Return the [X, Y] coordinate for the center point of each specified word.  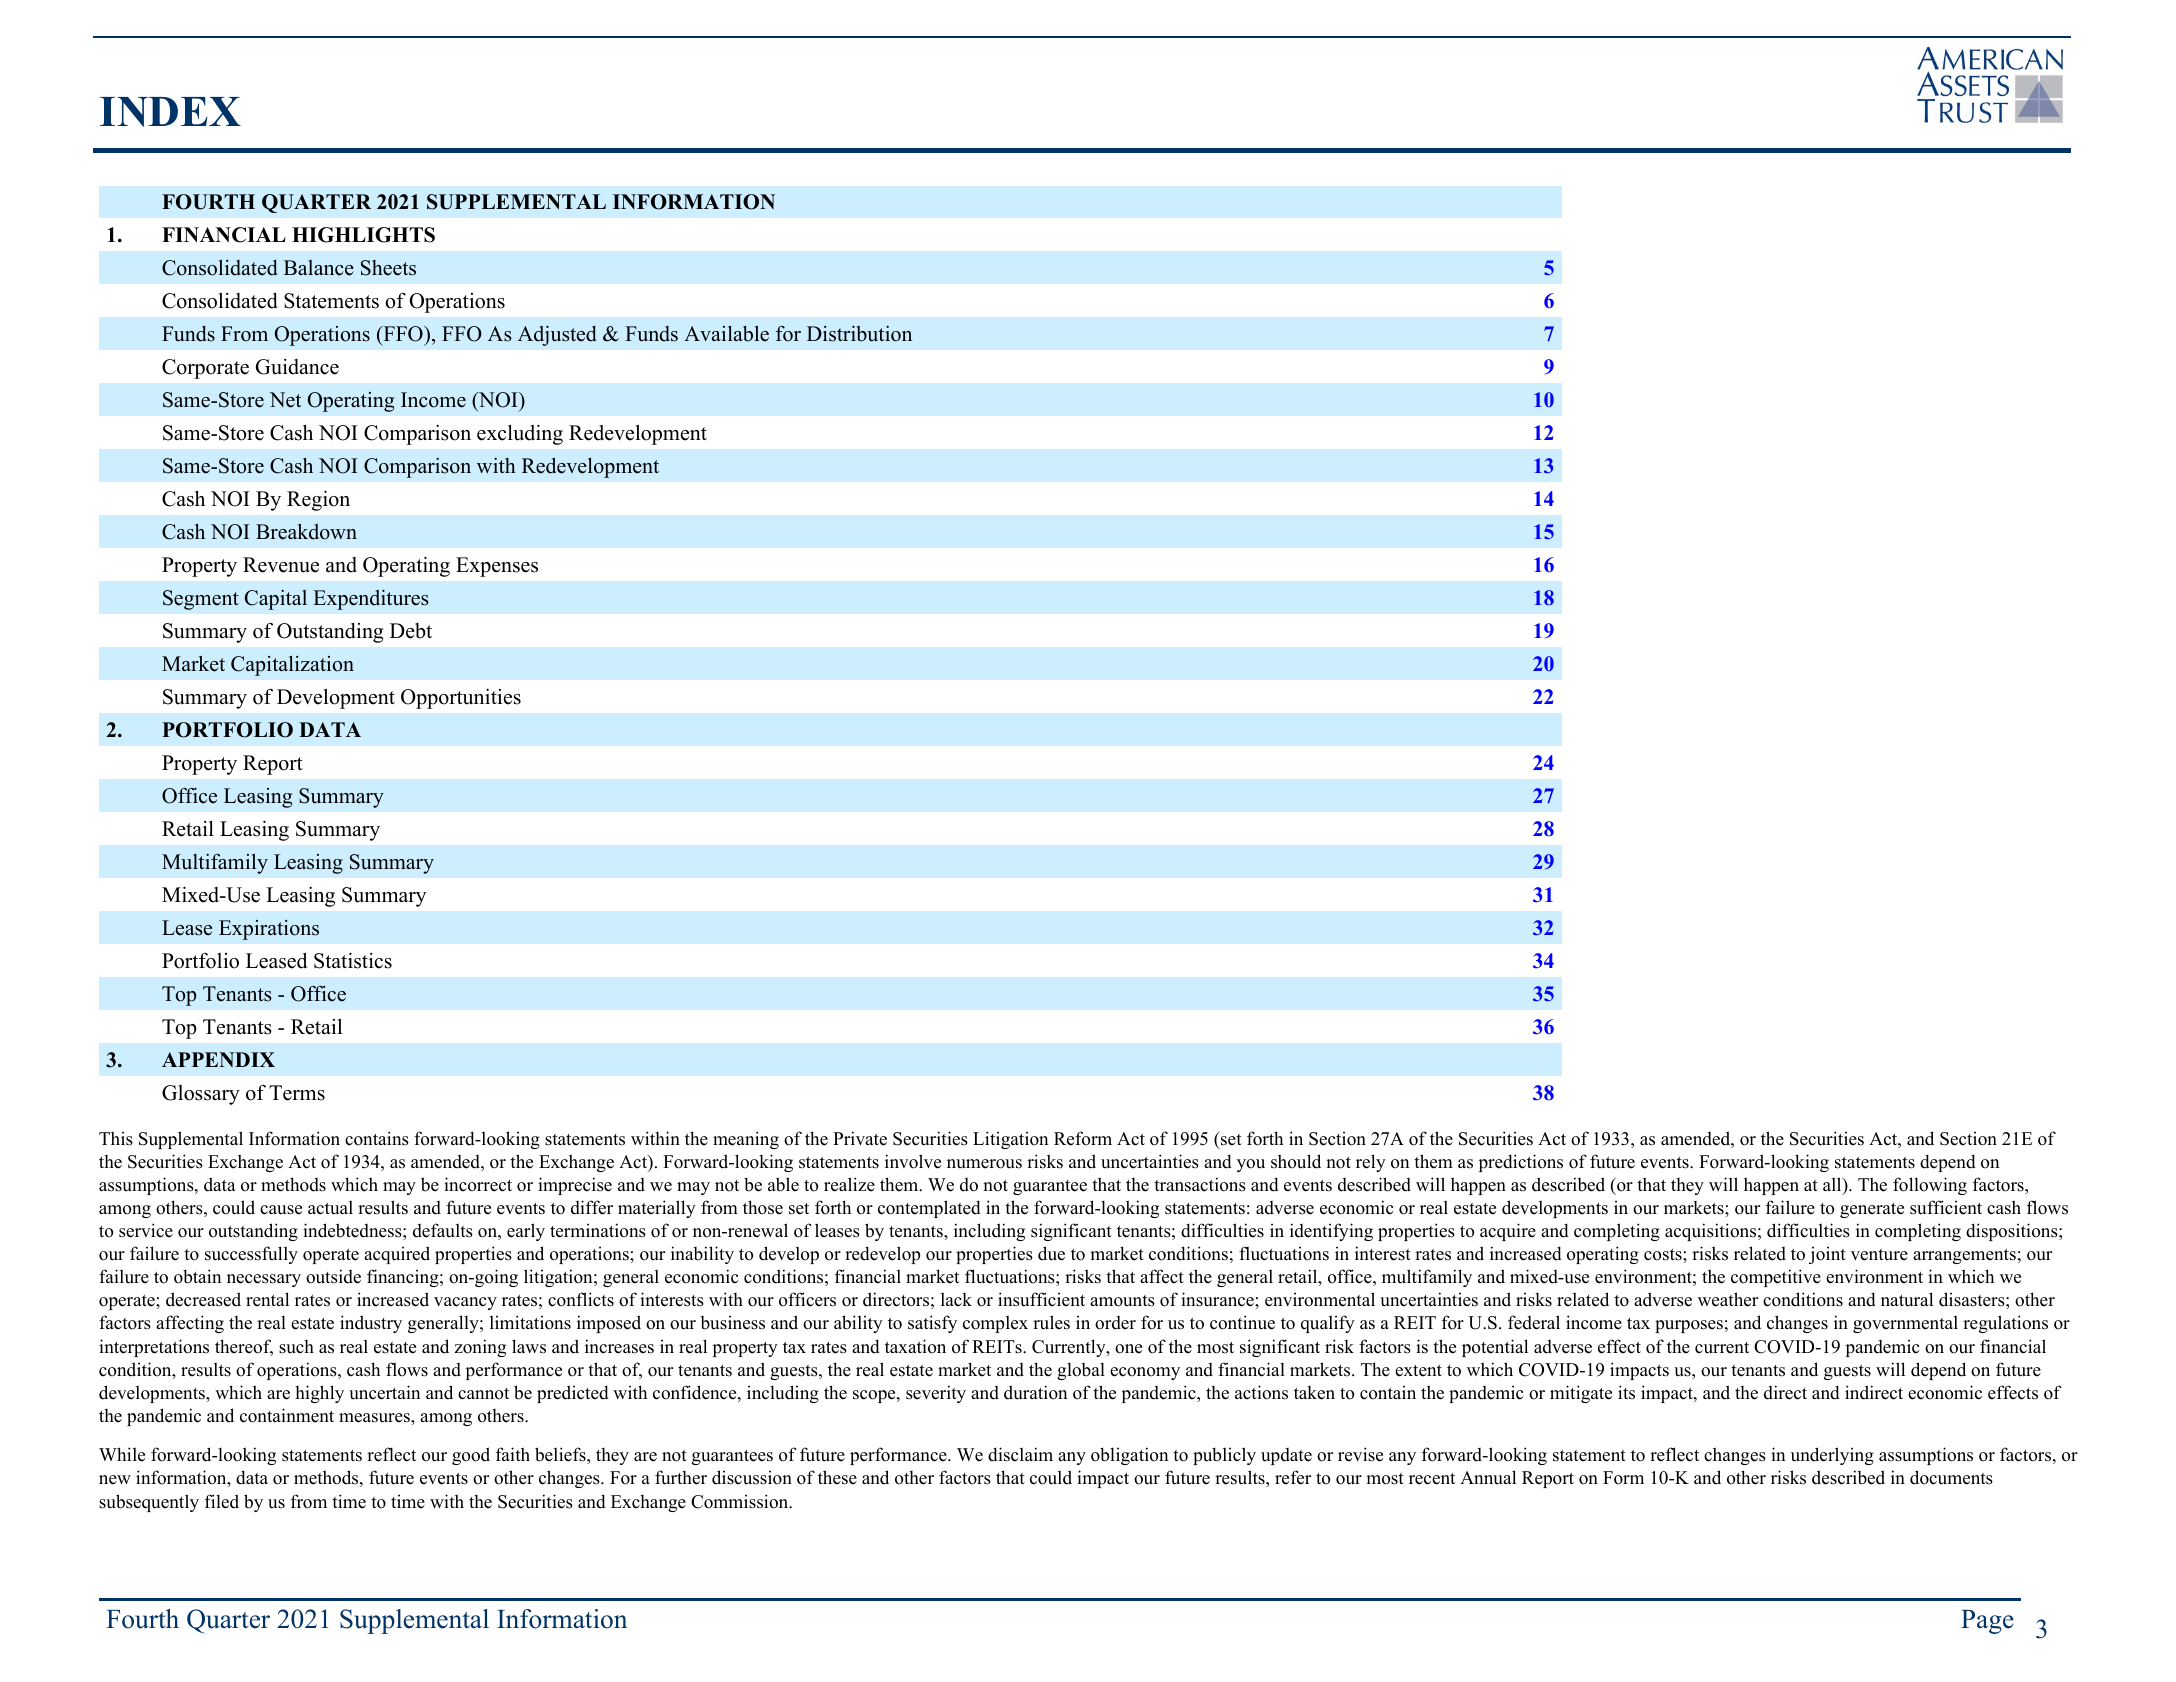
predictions [1521, 1163]
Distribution [859, 333]
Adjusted [557, 335]
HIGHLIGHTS [363, 235]
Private [860, 1138]
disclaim [1020, 1454]
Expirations [269, 930]
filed [222, 1501]
